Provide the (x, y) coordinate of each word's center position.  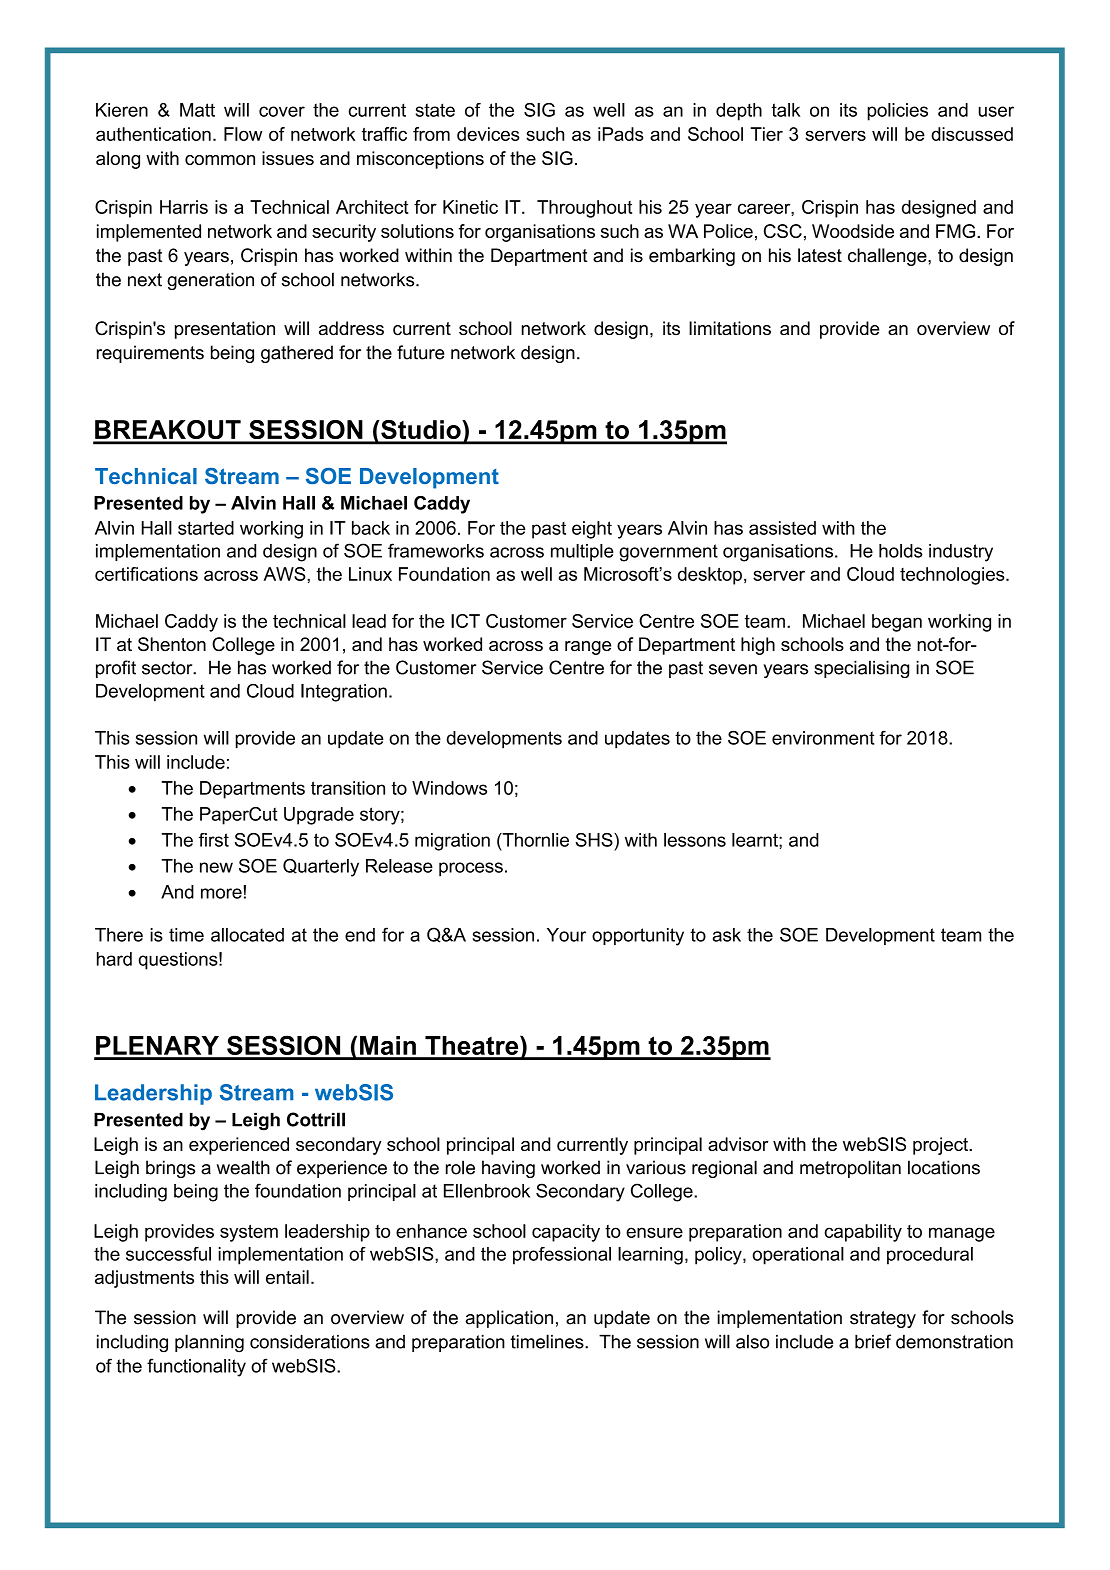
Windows (449, 788)
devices (488, 134)
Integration (344, 693)
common (220, 160)
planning (209, 1343)
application (509, 1319)
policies (897, 112)
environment (823, 738)
